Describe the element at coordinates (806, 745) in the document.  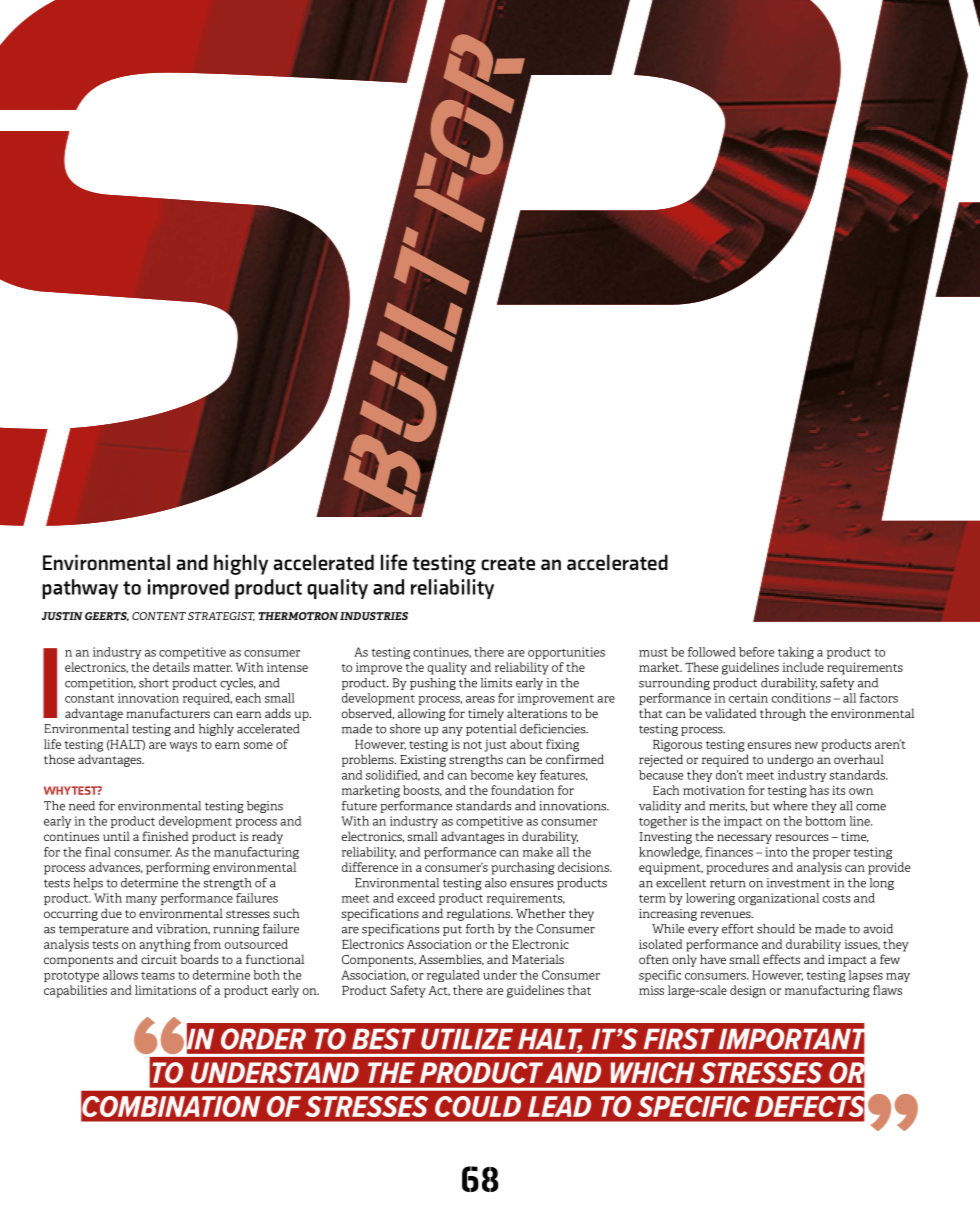
I see `new` at that location.
